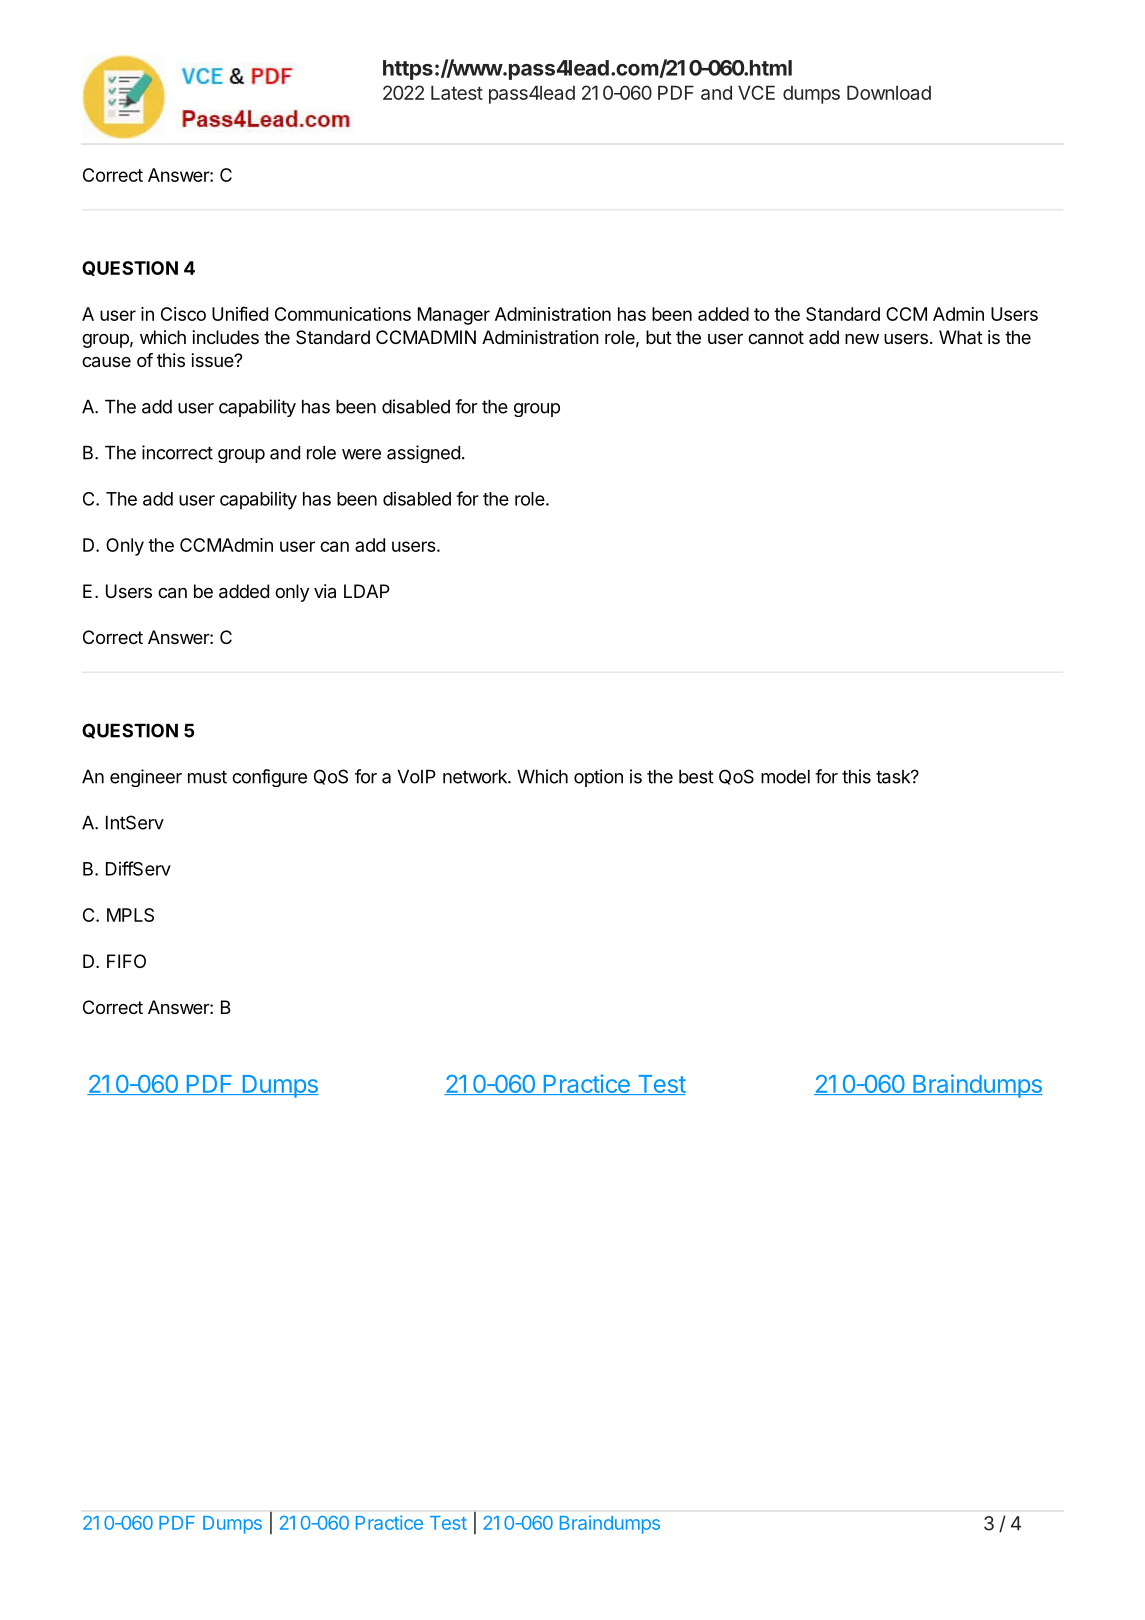 The image size is (1145, 1620). I want to click on option, so click(598, 778).
